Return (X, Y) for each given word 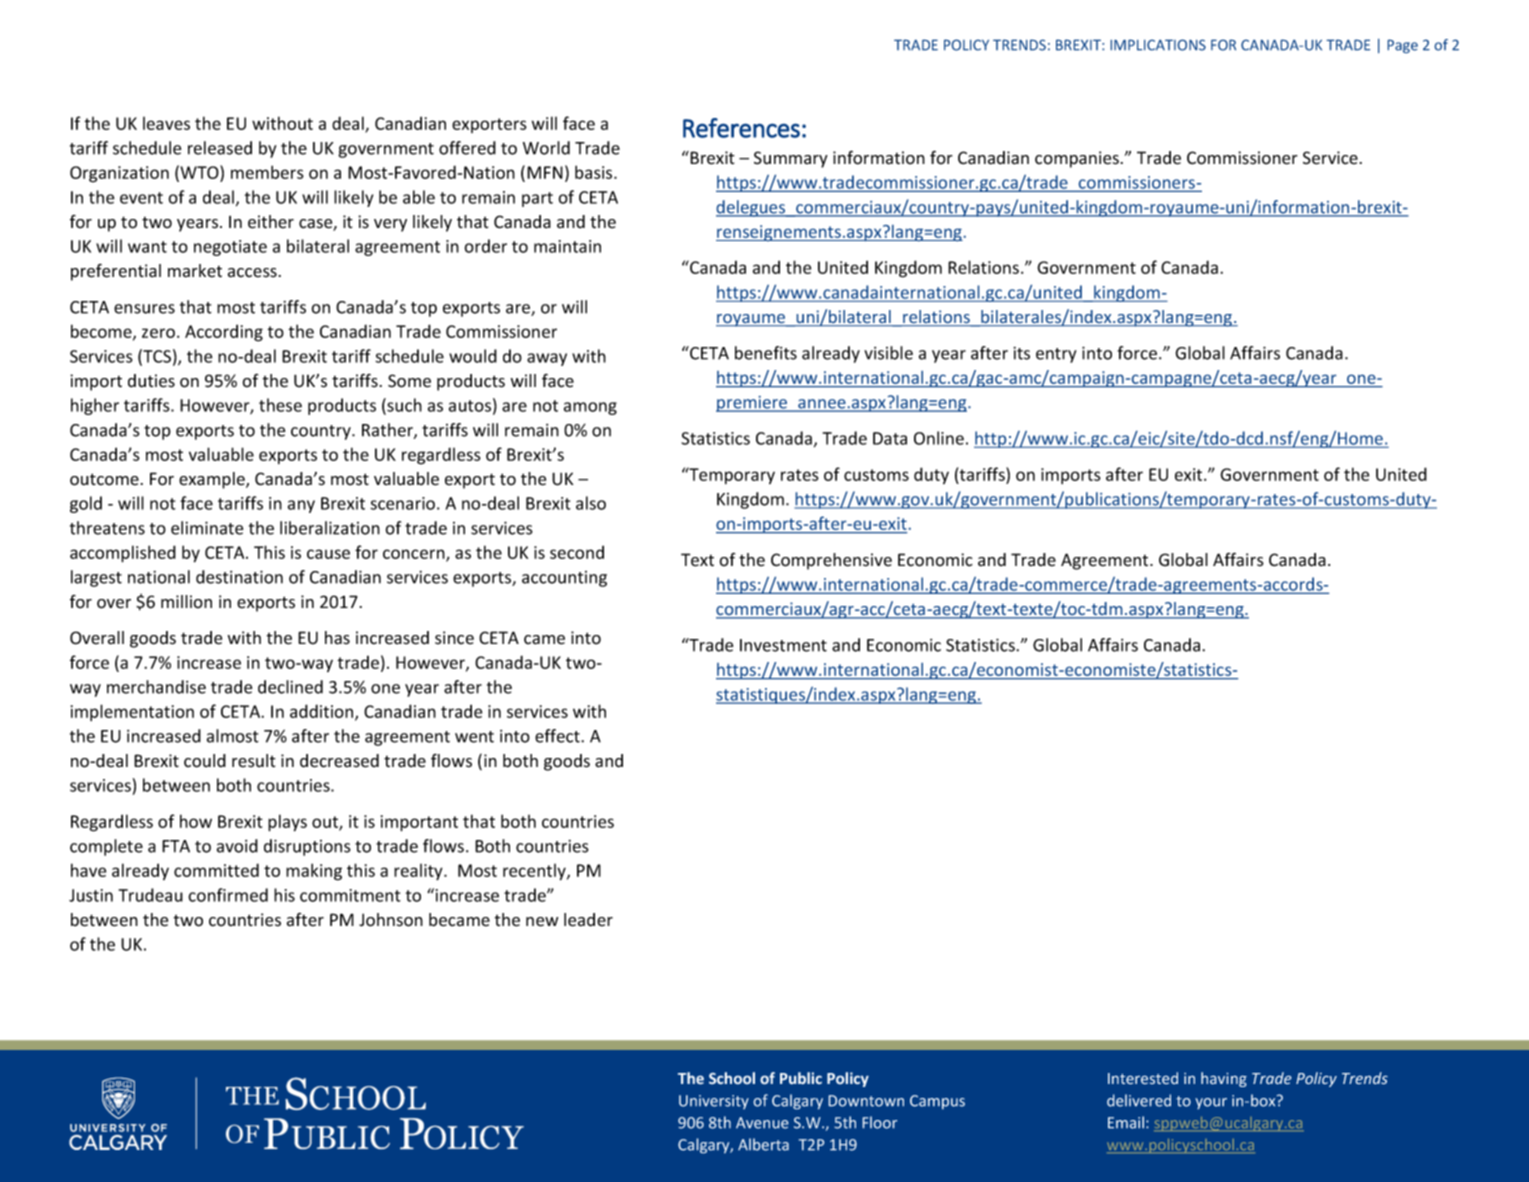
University (714, 1102)
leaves (166, 123)
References (741, 128)
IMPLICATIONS (1158, 45)
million (186, 602)
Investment (783, 645)
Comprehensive (831, 561)
